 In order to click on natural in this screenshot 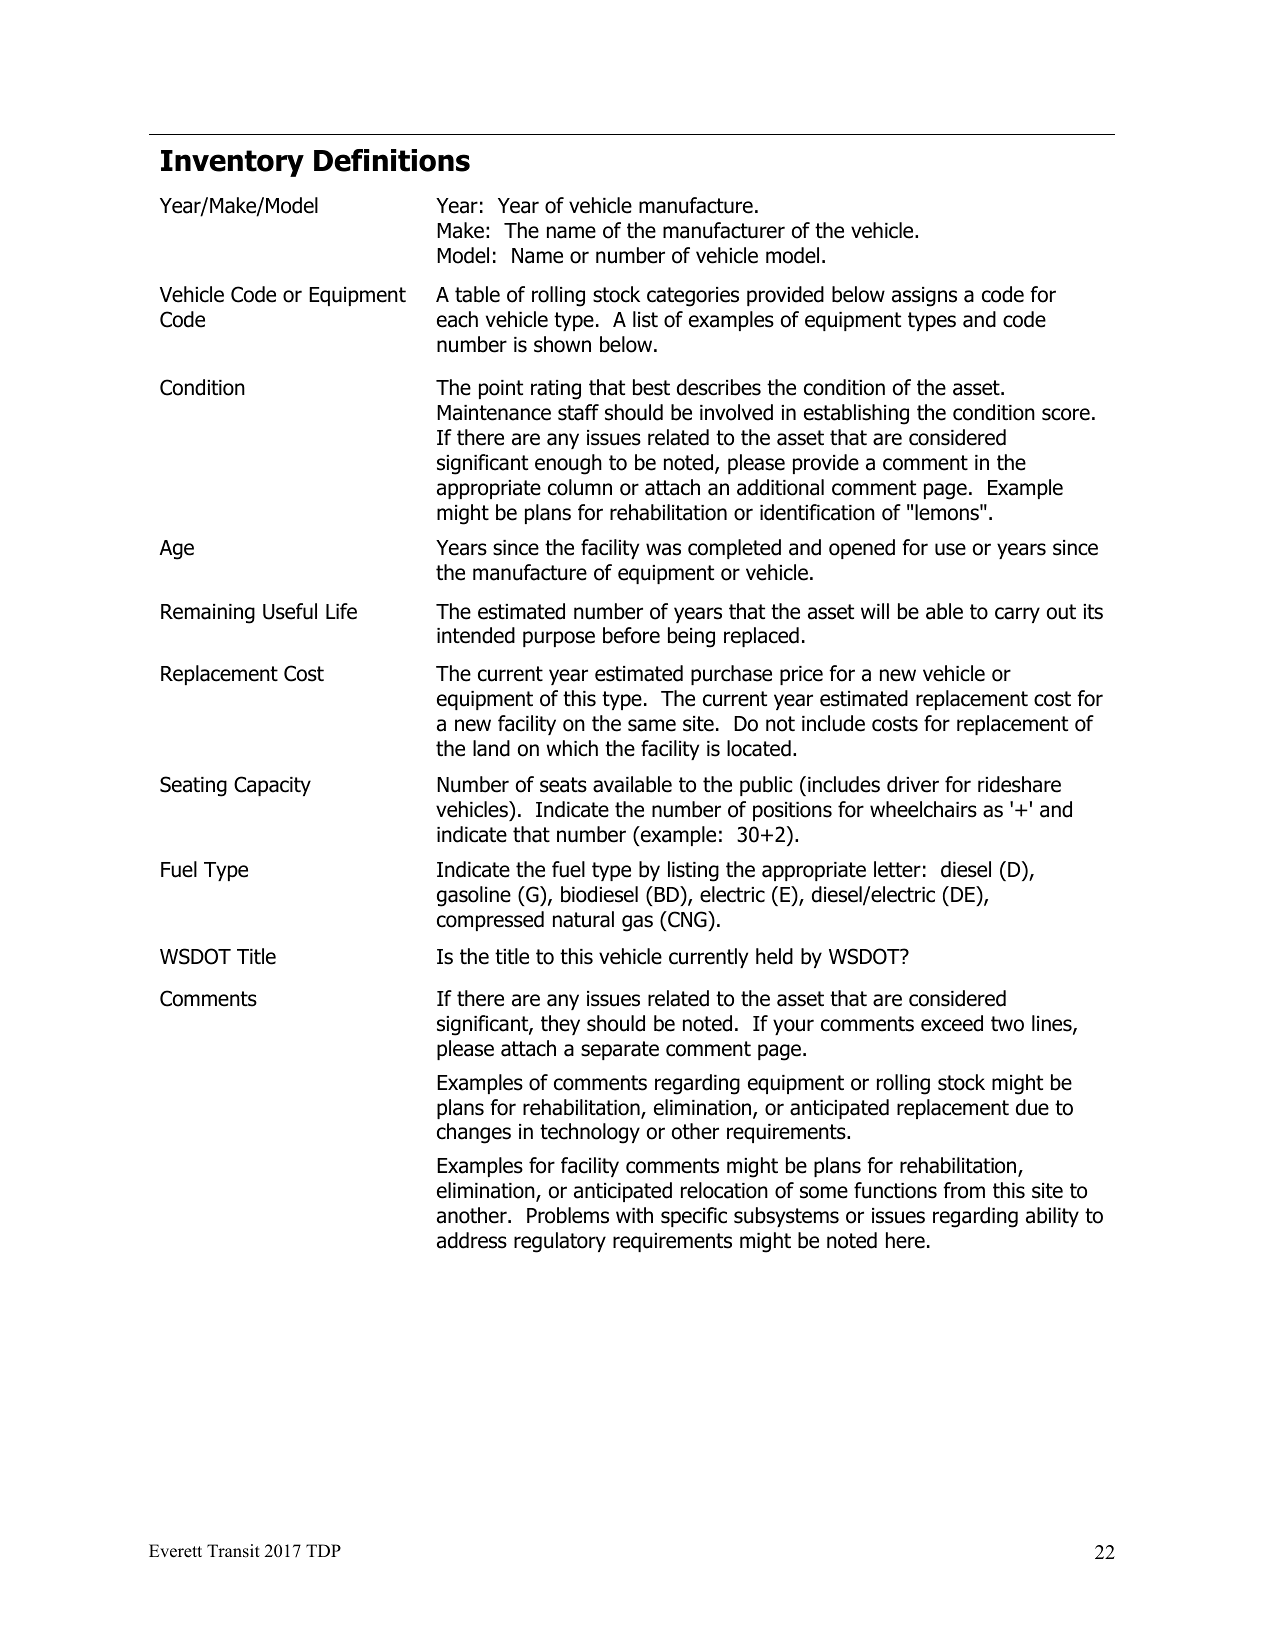, I will do `click(583, 919)`.
